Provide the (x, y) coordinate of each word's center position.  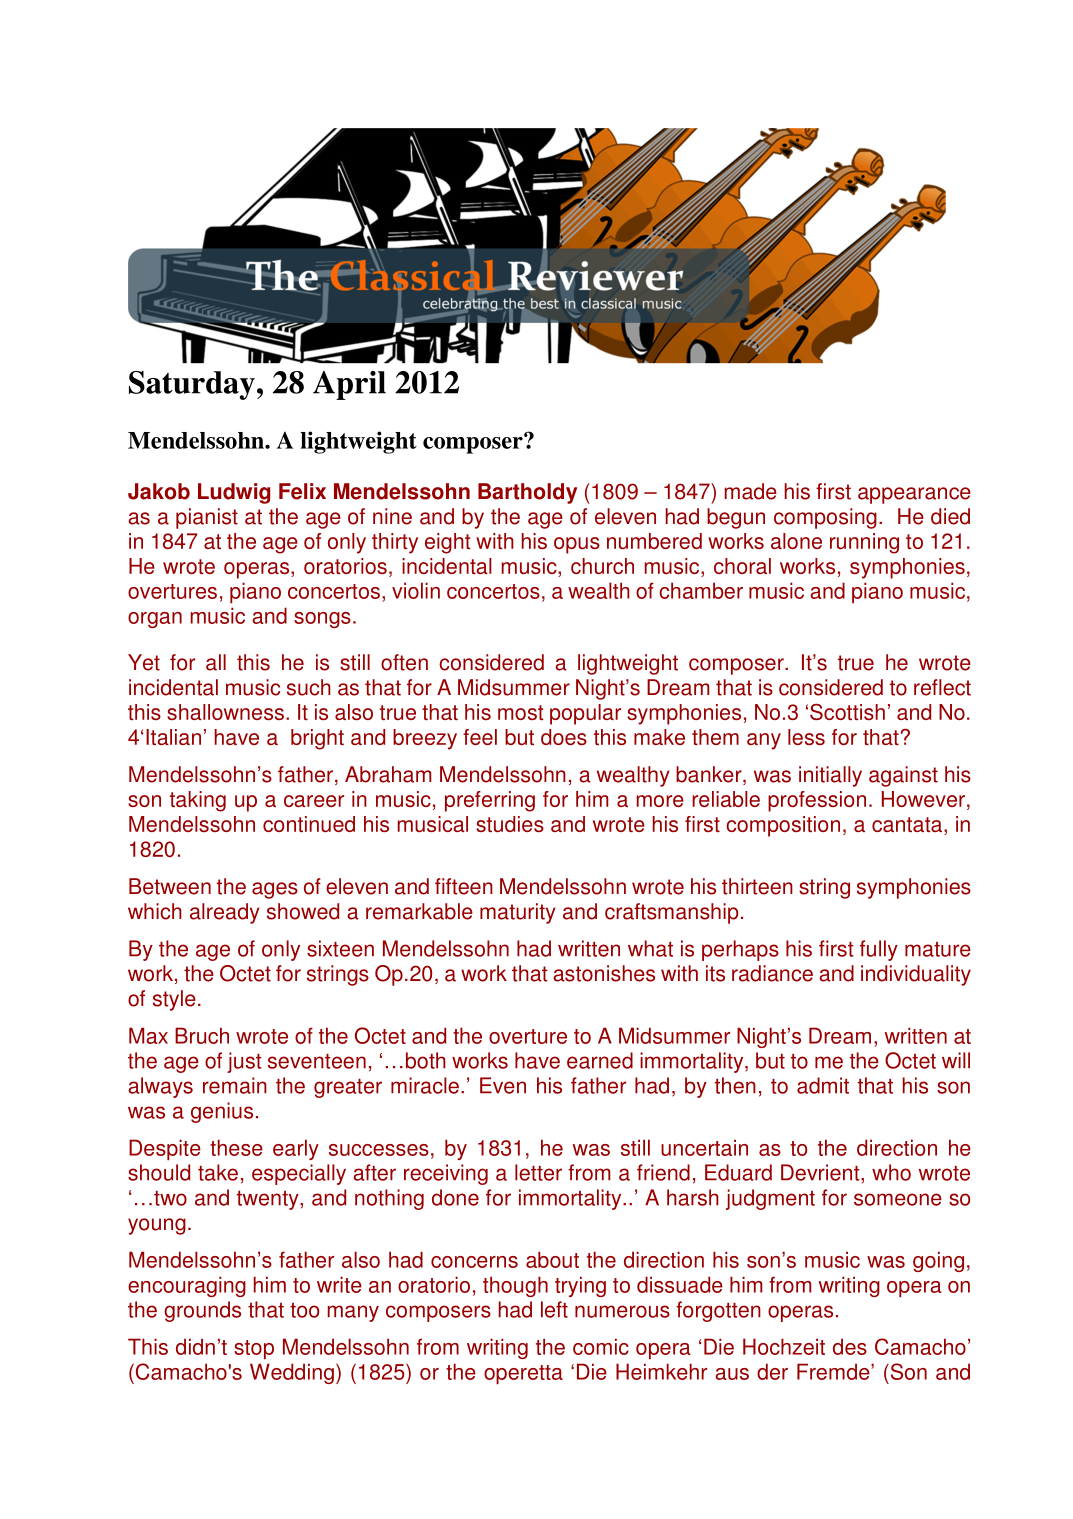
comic (601, 1346)
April (349, 385)
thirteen (757, 886)
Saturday (192, 385)
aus (732, 1374)
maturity (518, 913)
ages (275, 890)
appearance (914, 495)
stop (254, 1349)
